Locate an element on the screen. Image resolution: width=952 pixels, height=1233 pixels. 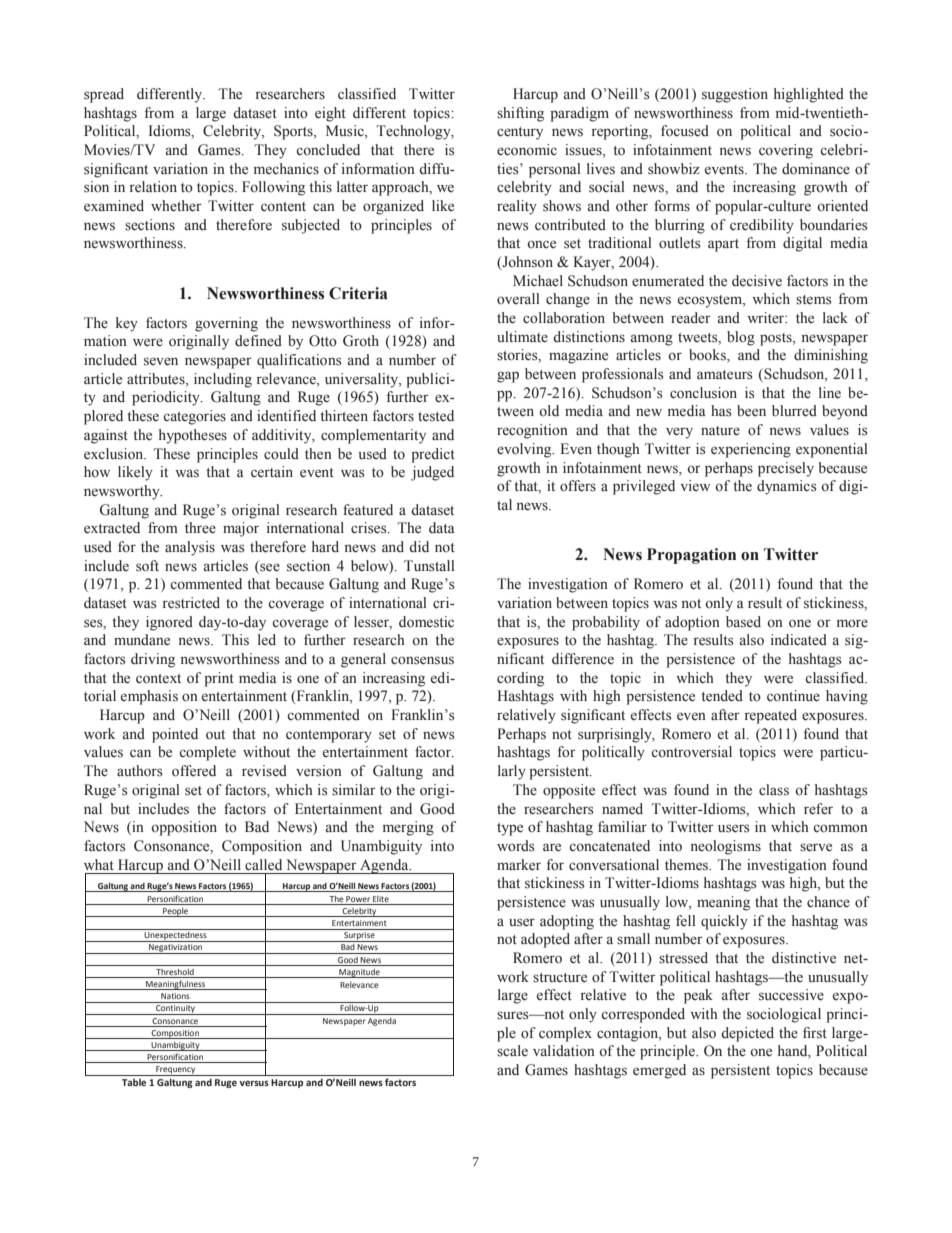
complex is located at coordinates (565, 1034).
